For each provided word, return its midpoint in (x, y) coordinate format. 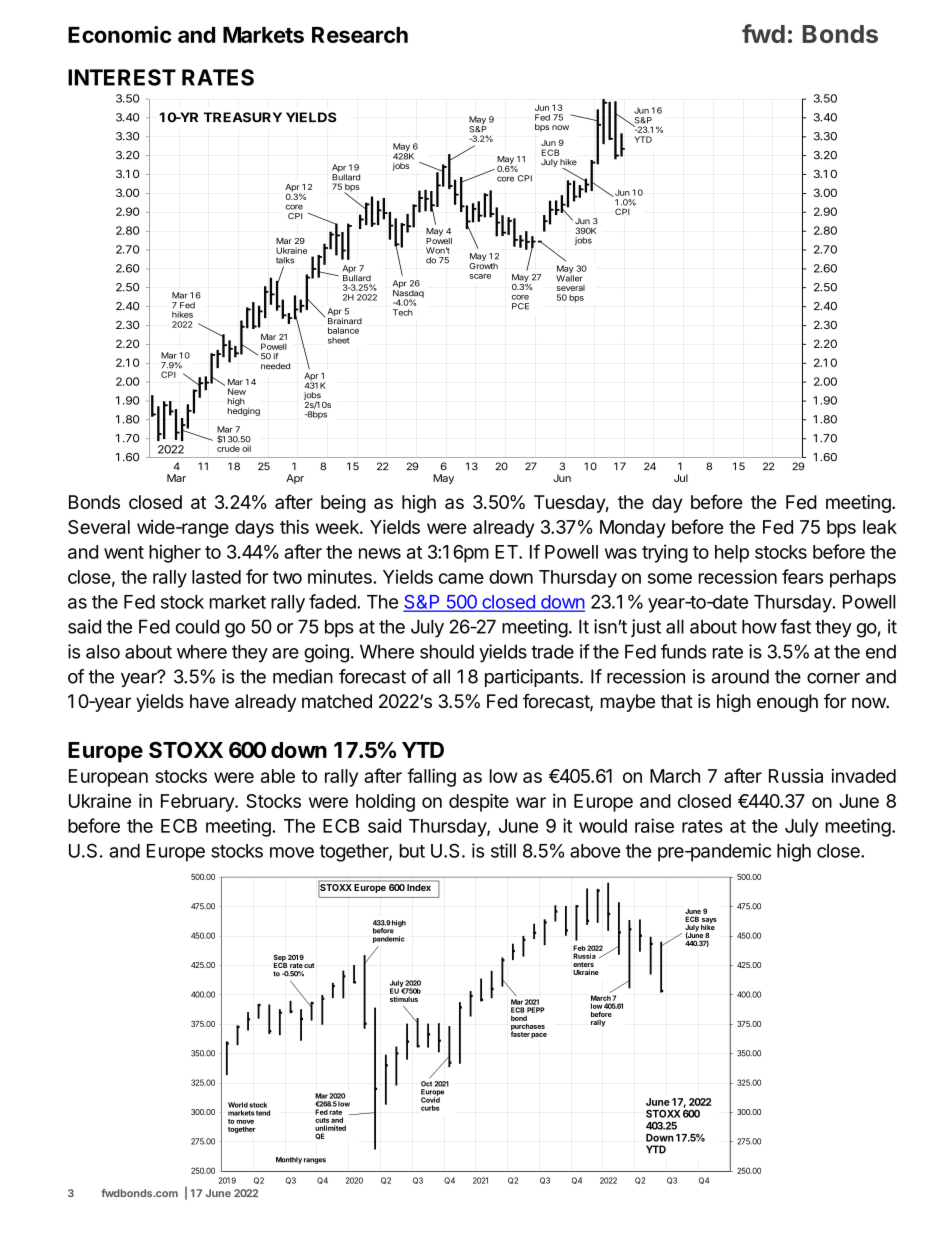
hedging (244, 412)
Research (360, 35)
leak (880, 527)
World (238, 1105)
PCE (520, 306)
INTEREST (122, 77)
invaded (863, 775)
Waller (569, 277)
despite (479, 802)
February (198, 803)
